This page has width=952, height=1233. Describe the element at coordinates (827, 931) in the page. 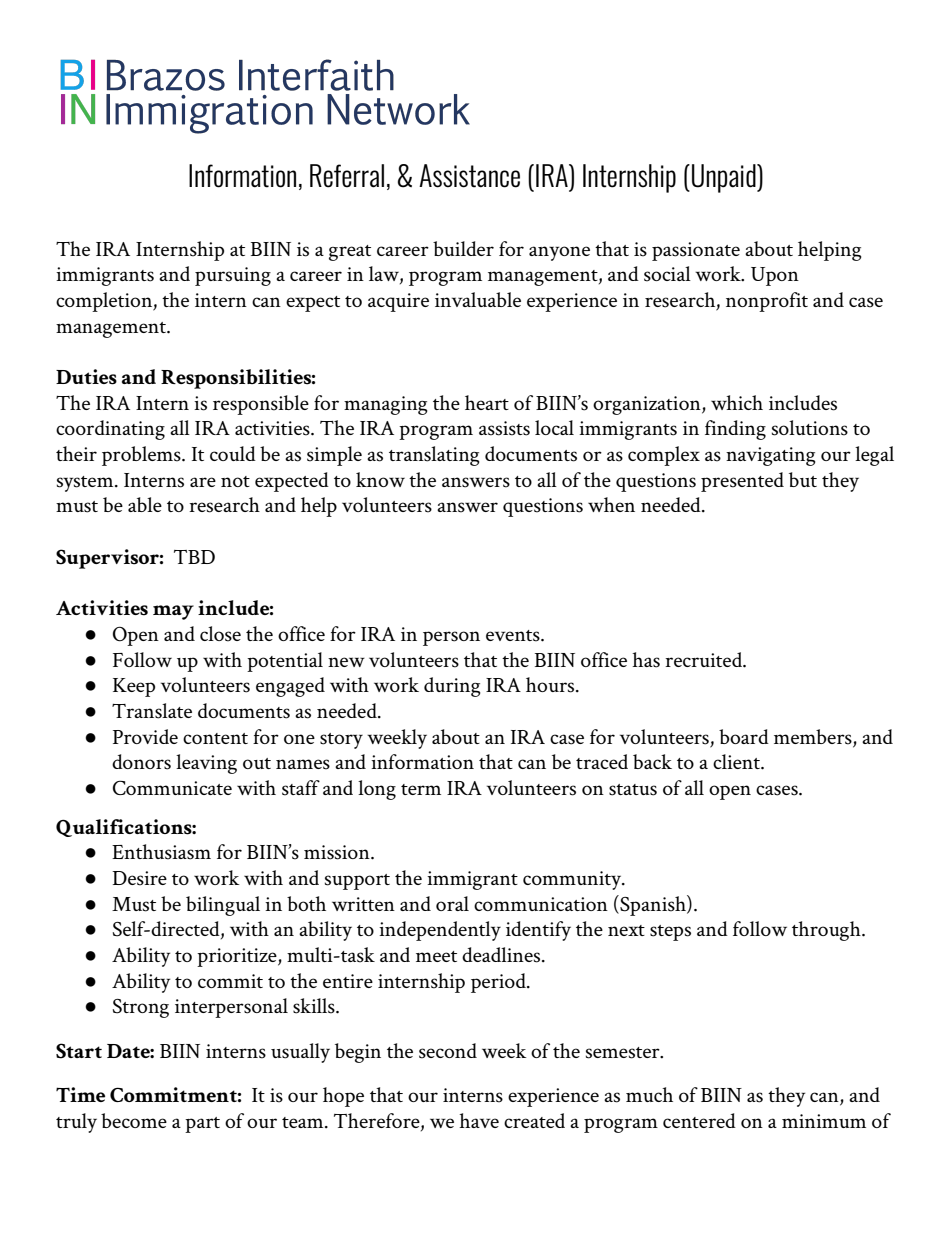

I see `through` at that location.
